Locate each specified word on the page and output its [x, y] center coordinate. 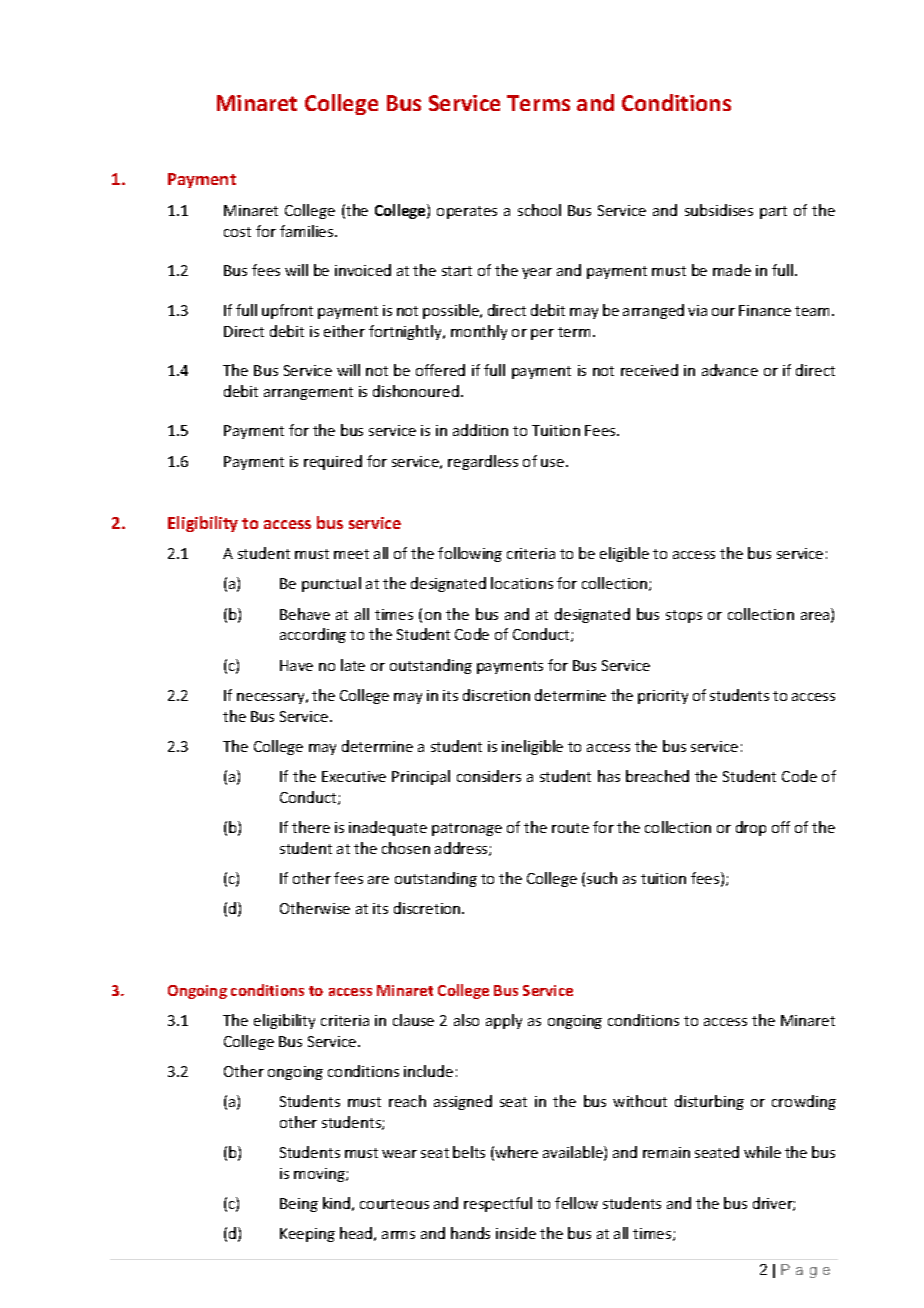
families [308, 231]
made [732, 270]
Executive [354, 776]
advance [730, 370]
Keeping [307, 1235]
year [537, 273]
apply [504, 1021]
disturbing [709, 1102]
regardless [483, 462]
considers [489, 776]
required [333, 462]
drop [751, 828]
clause [413, 1020]
